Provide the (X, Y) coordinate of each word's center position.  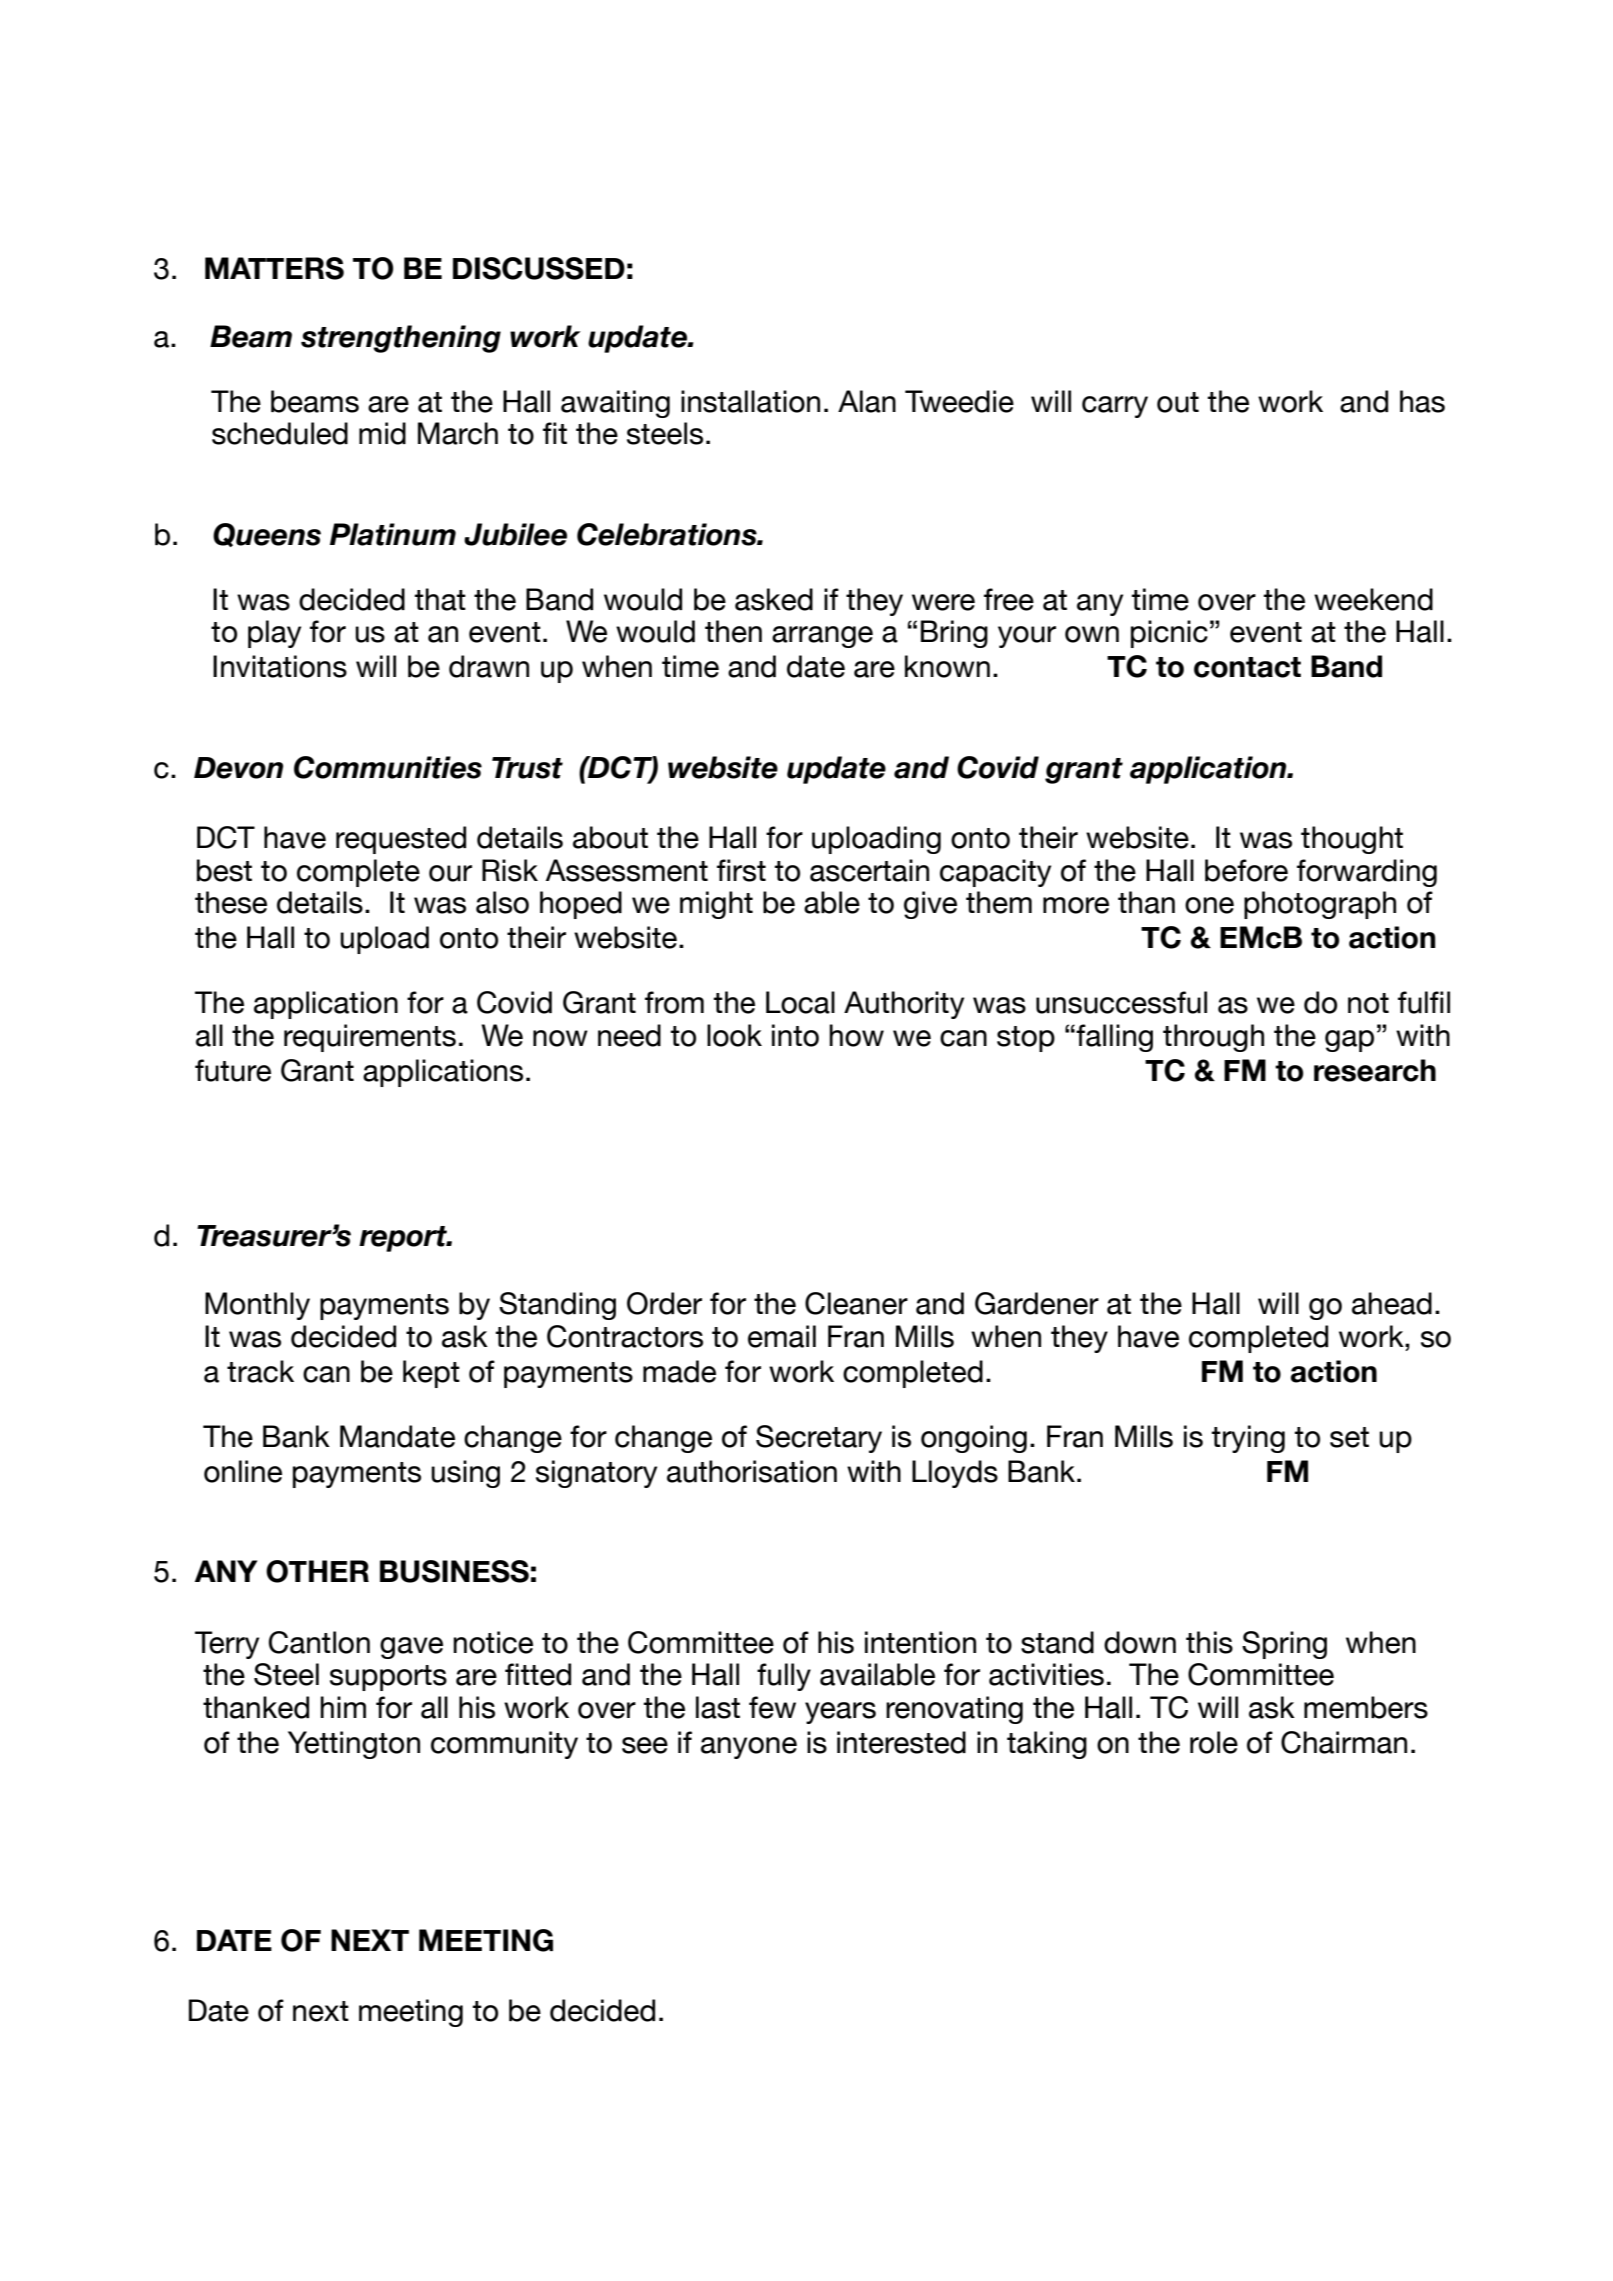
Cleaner (856, 1303)
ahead (1392, 1303)
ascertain (869, 870)
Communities (388, 767)
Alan (867, 401)
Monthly (257, 1306)
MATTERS (274, 268)
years (840, 1713)
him (343, 1707)
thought (1352, 840)
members (1366, 1707)
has (1422, 401)
